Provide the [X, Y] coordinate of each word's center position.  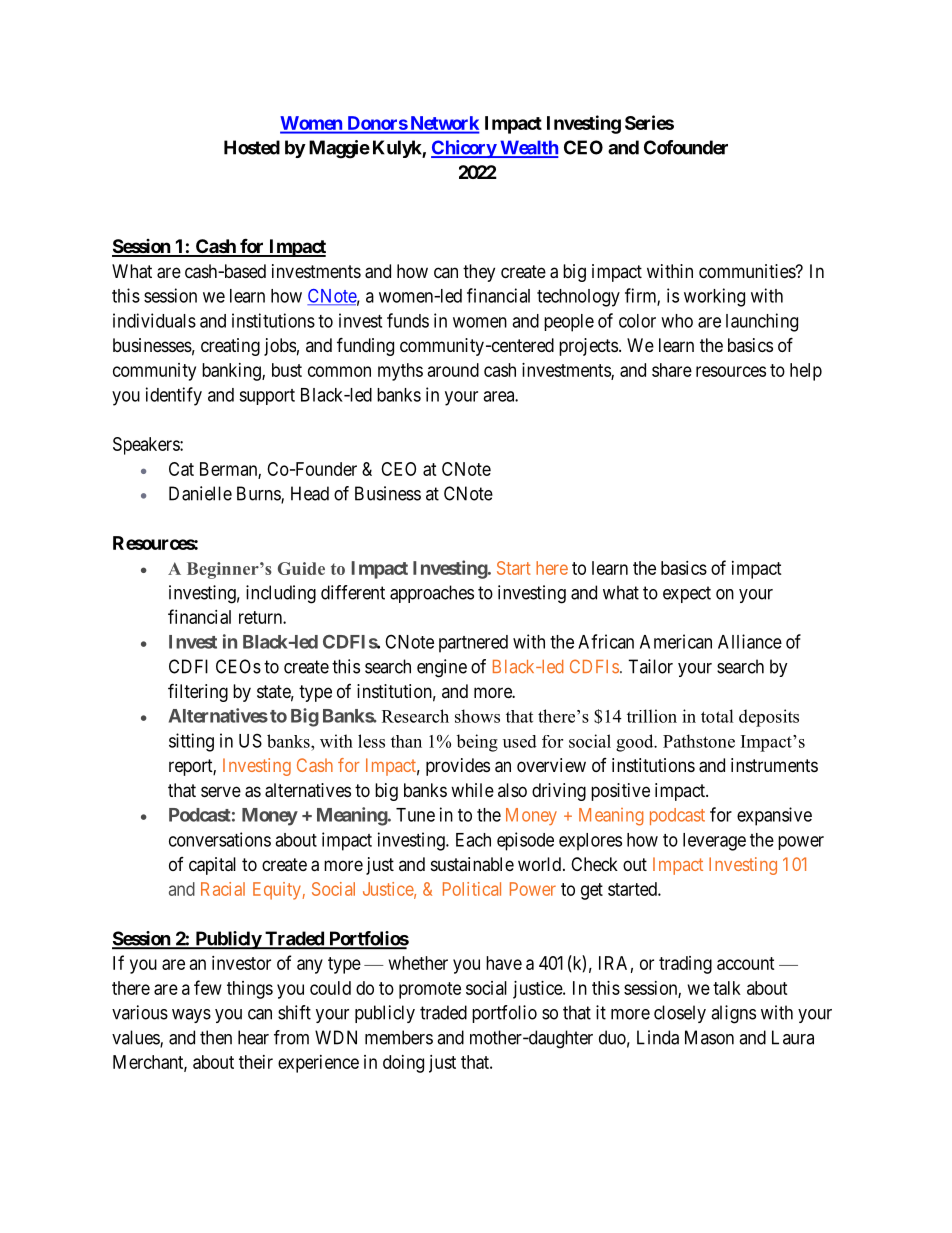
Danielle [200, 493]
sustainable [472, 864]
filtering [198, 692]
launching [762, 322]
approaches [432, 594]
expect [687, 594]
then [216, 1037]
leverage [714, 842]
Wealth [528, 148]
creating [230, 347]
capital [212, 866]
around [453, 370]
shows [477, 716]
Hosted [252, 147]
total [717, 716]
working [714, 297]
